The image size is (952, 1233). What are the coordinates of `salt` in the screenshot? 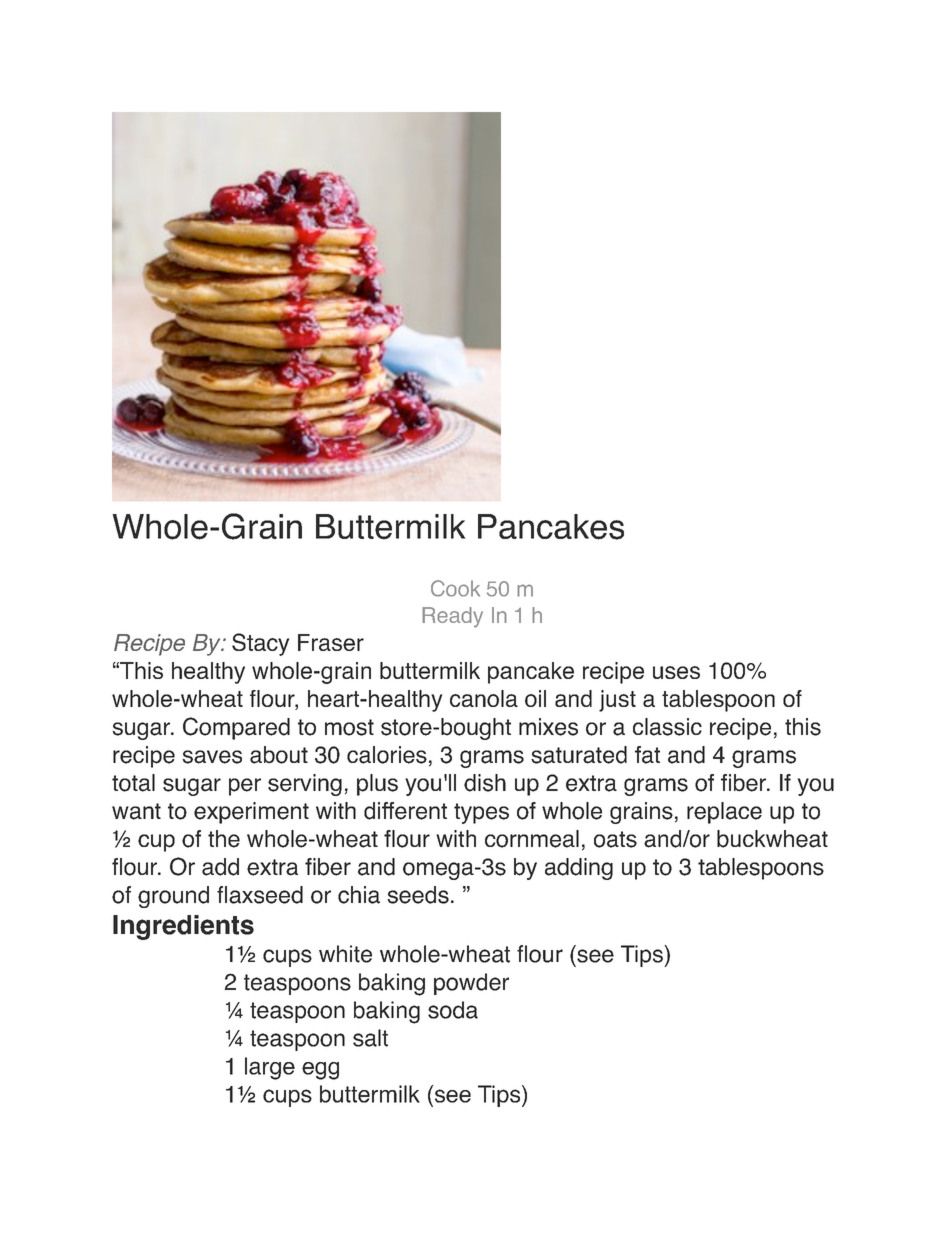 It's located at (370, 1038).
